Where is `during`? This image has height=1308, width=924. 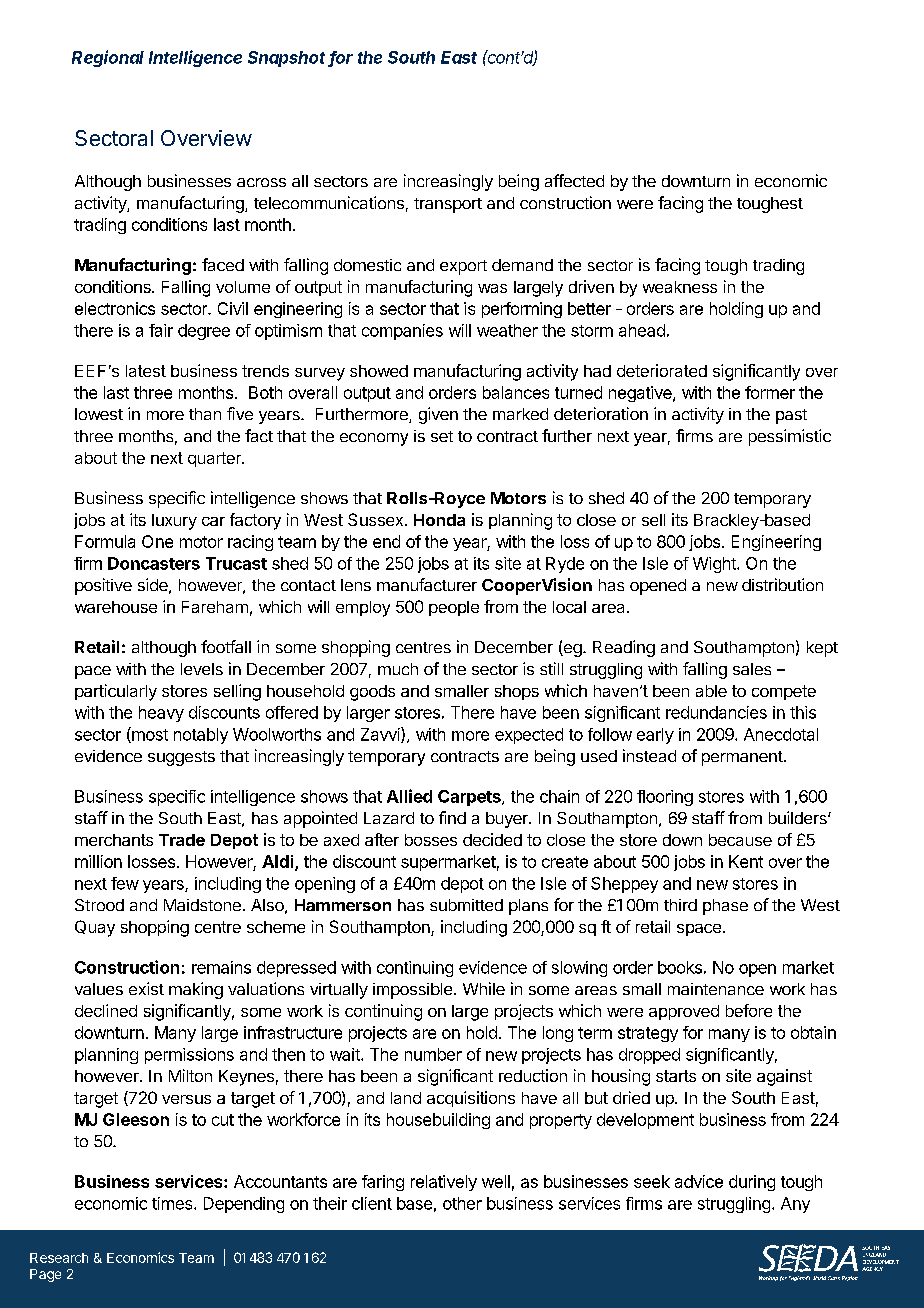 during is located at coordinates (752, 1183).
